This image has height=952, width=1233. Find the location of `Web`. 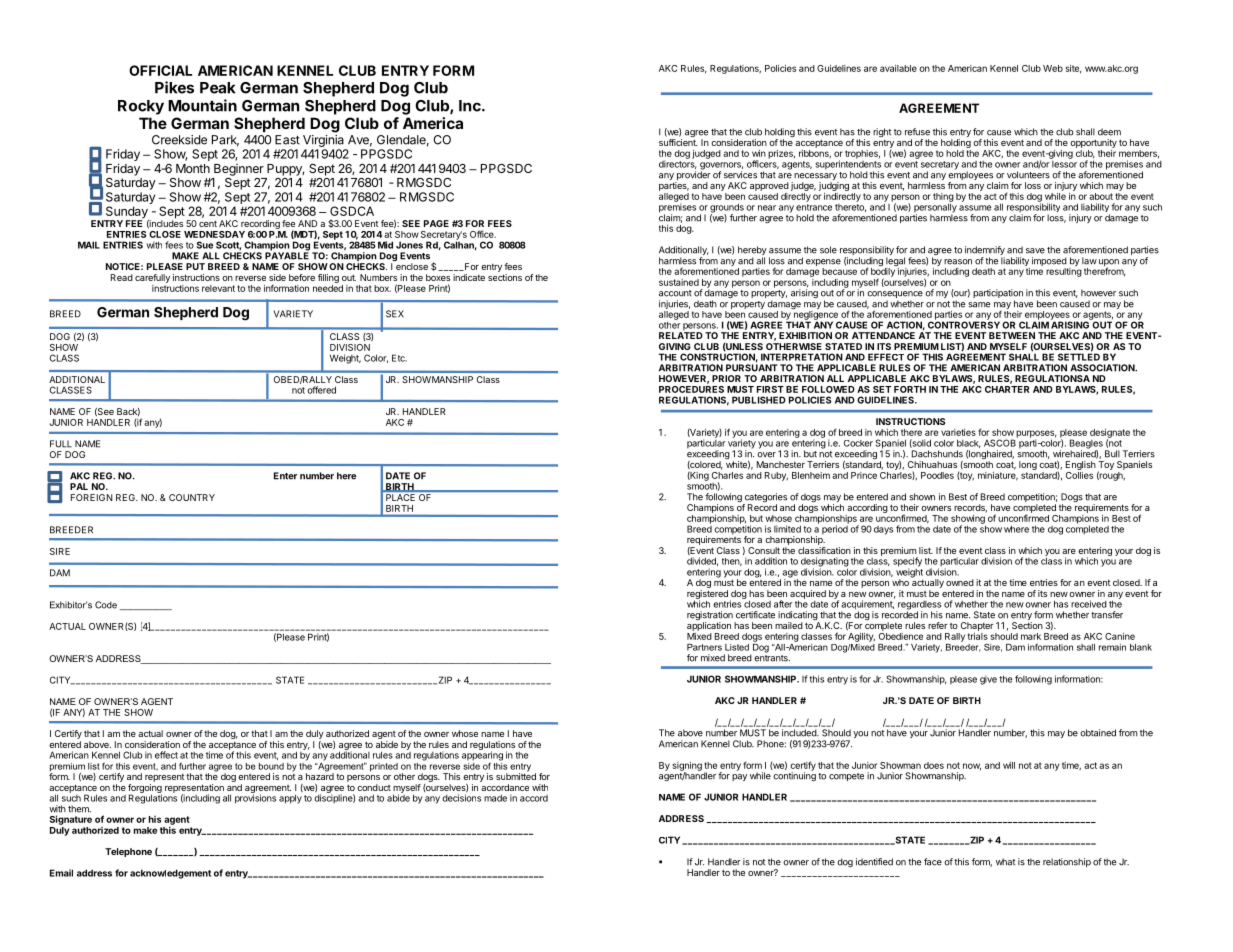

Web is located at coordinates (1053, 68).
